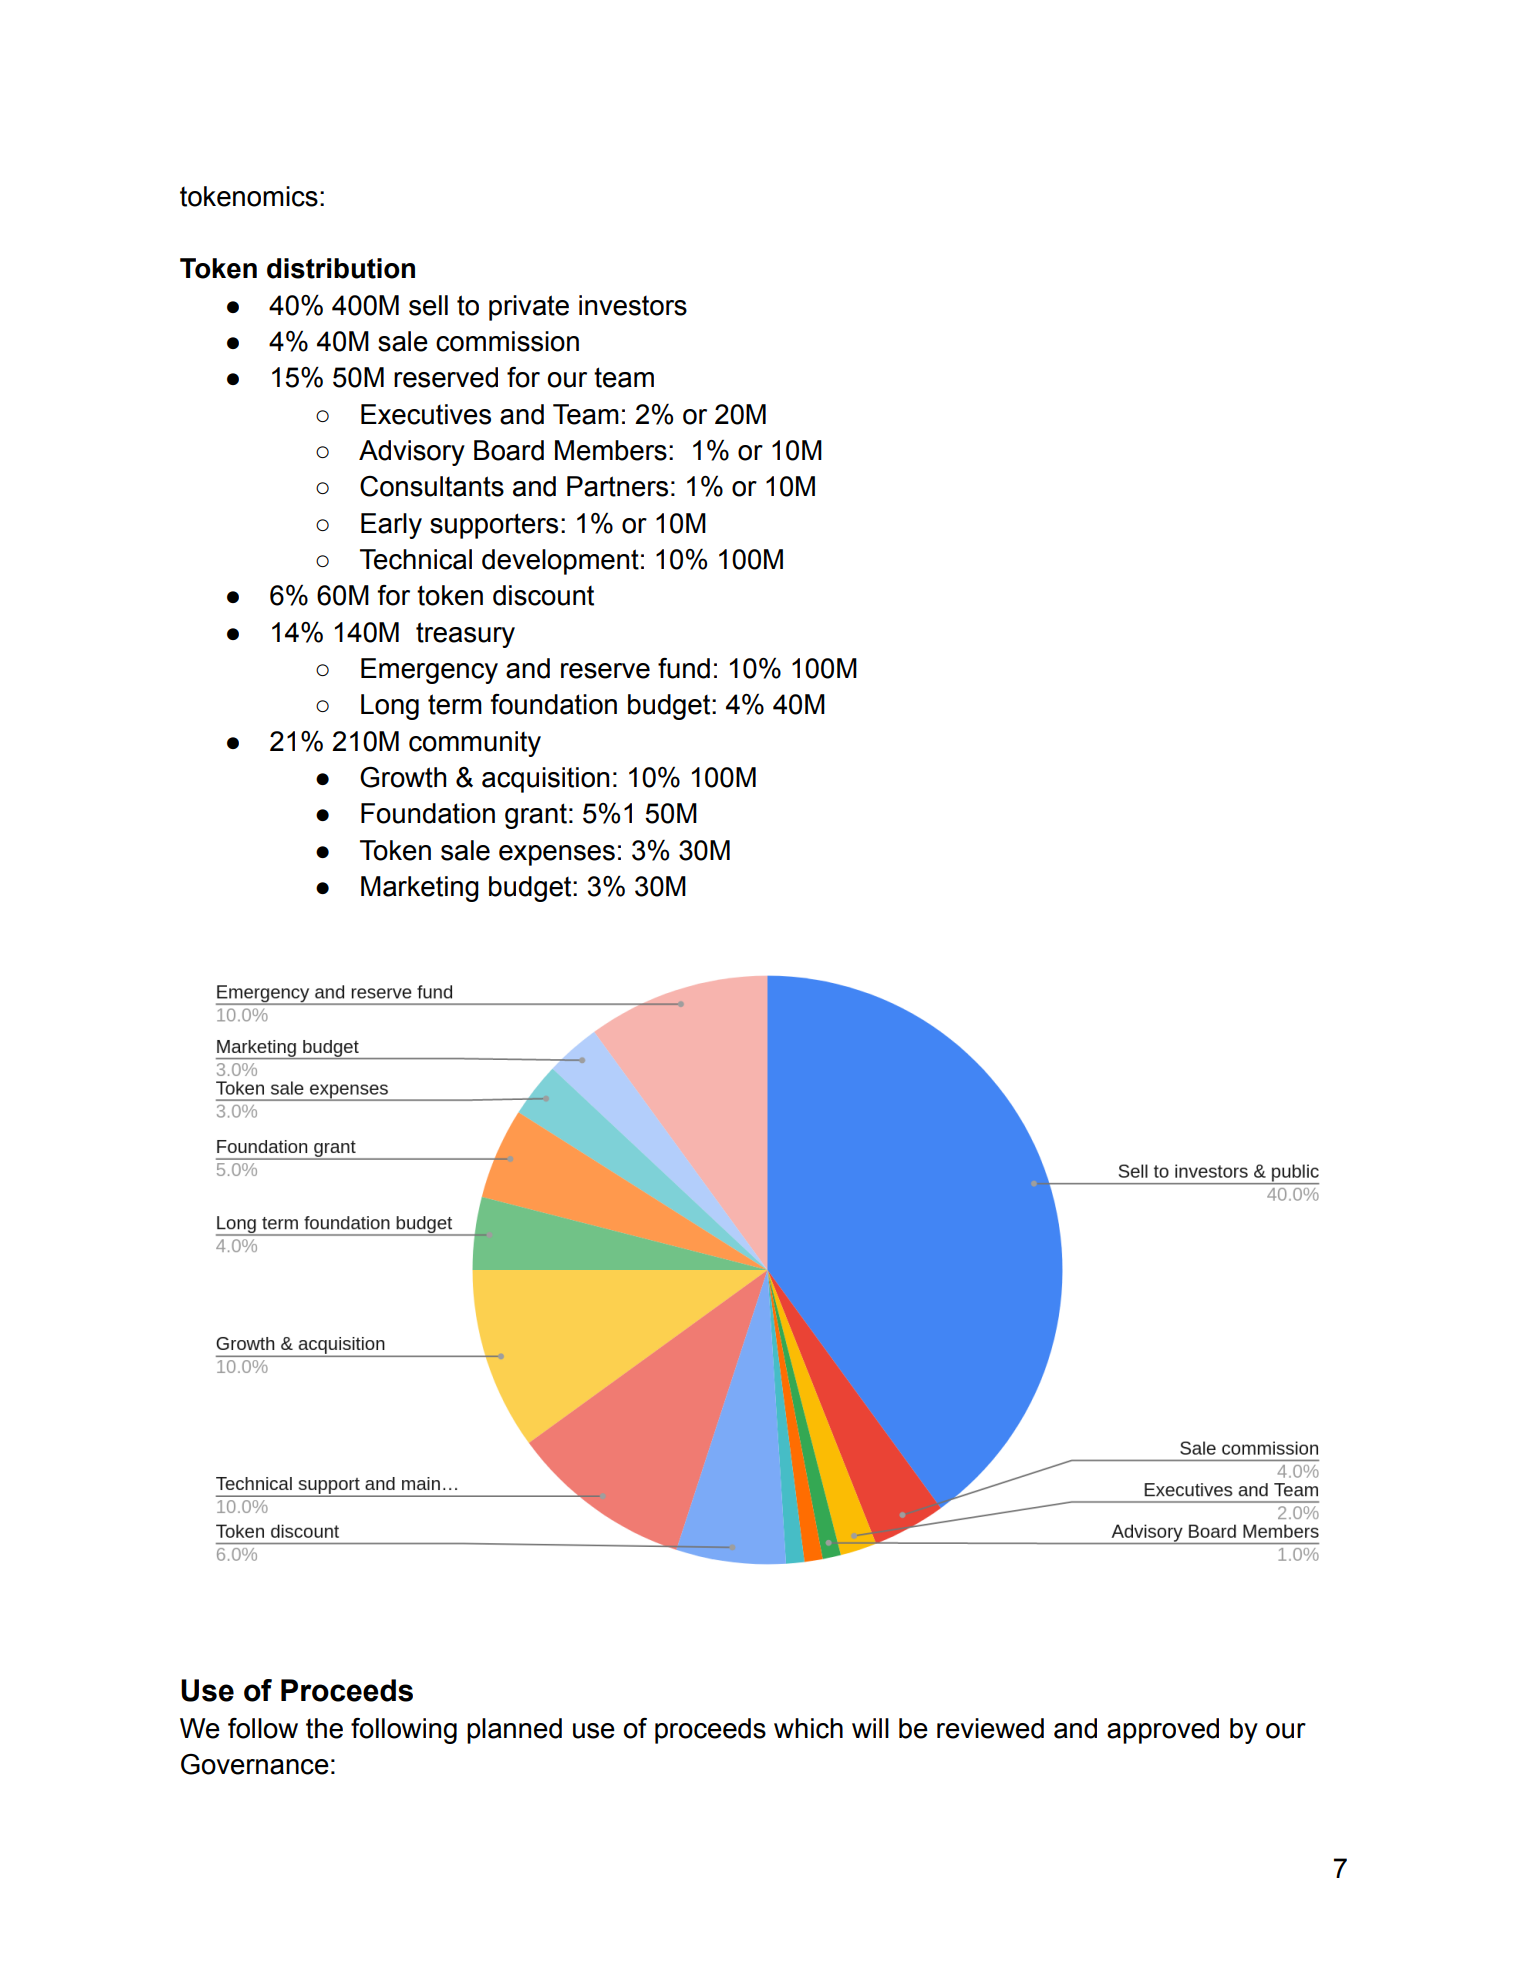  Describe the element at coordinates (1163, 1731) in the screenshot. I see `approved` at that location.
